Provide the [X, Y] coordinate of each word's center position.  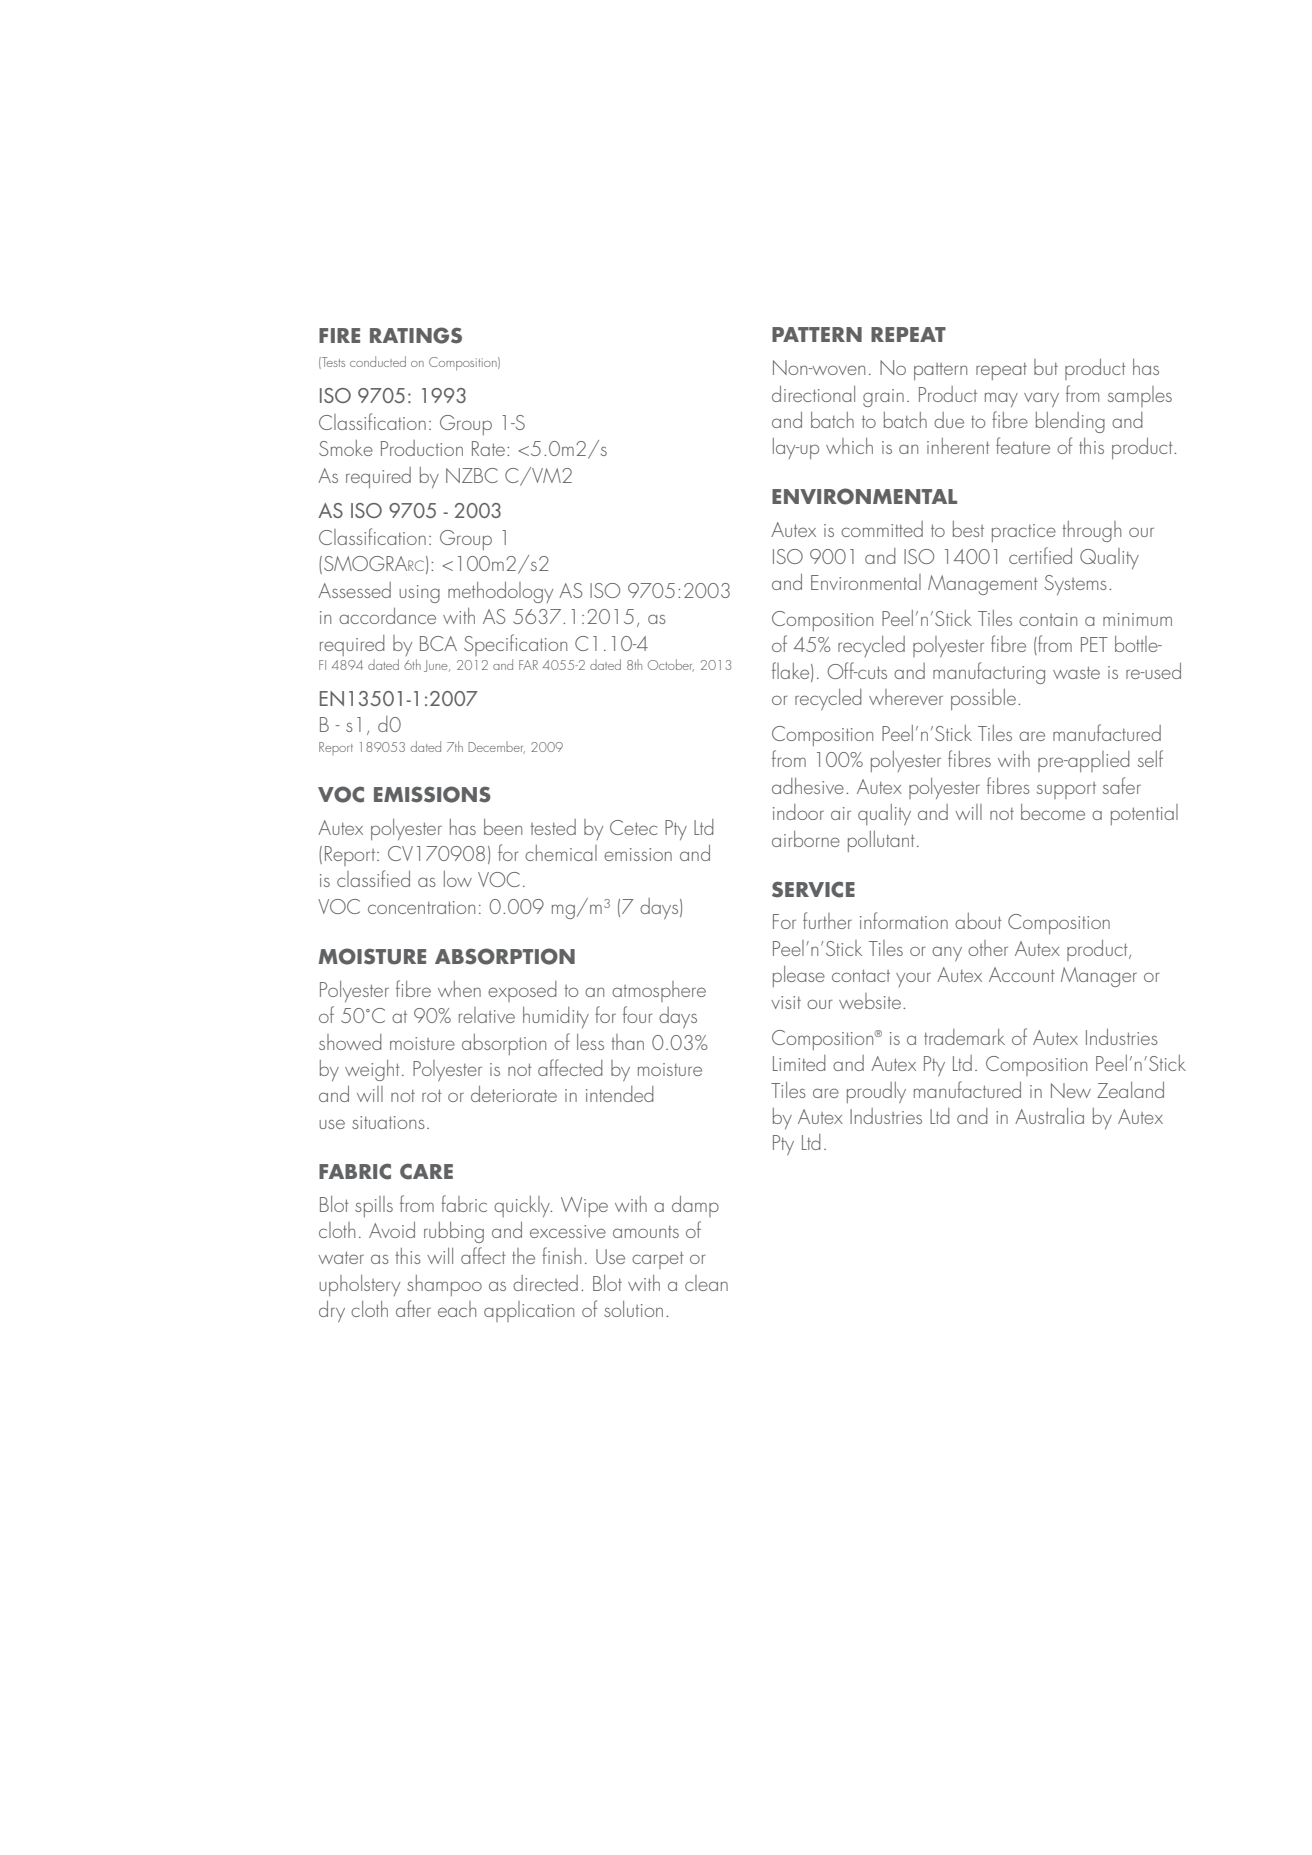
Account [1022, 974]
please [799, 976]
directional [813, 394]
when [459, 989]
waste [1076, 672]
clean [706, 1283]
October [671, 665]
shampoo [444, 1285]
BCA [438, 643]
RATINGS [416, 335]
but [1046, 367]
